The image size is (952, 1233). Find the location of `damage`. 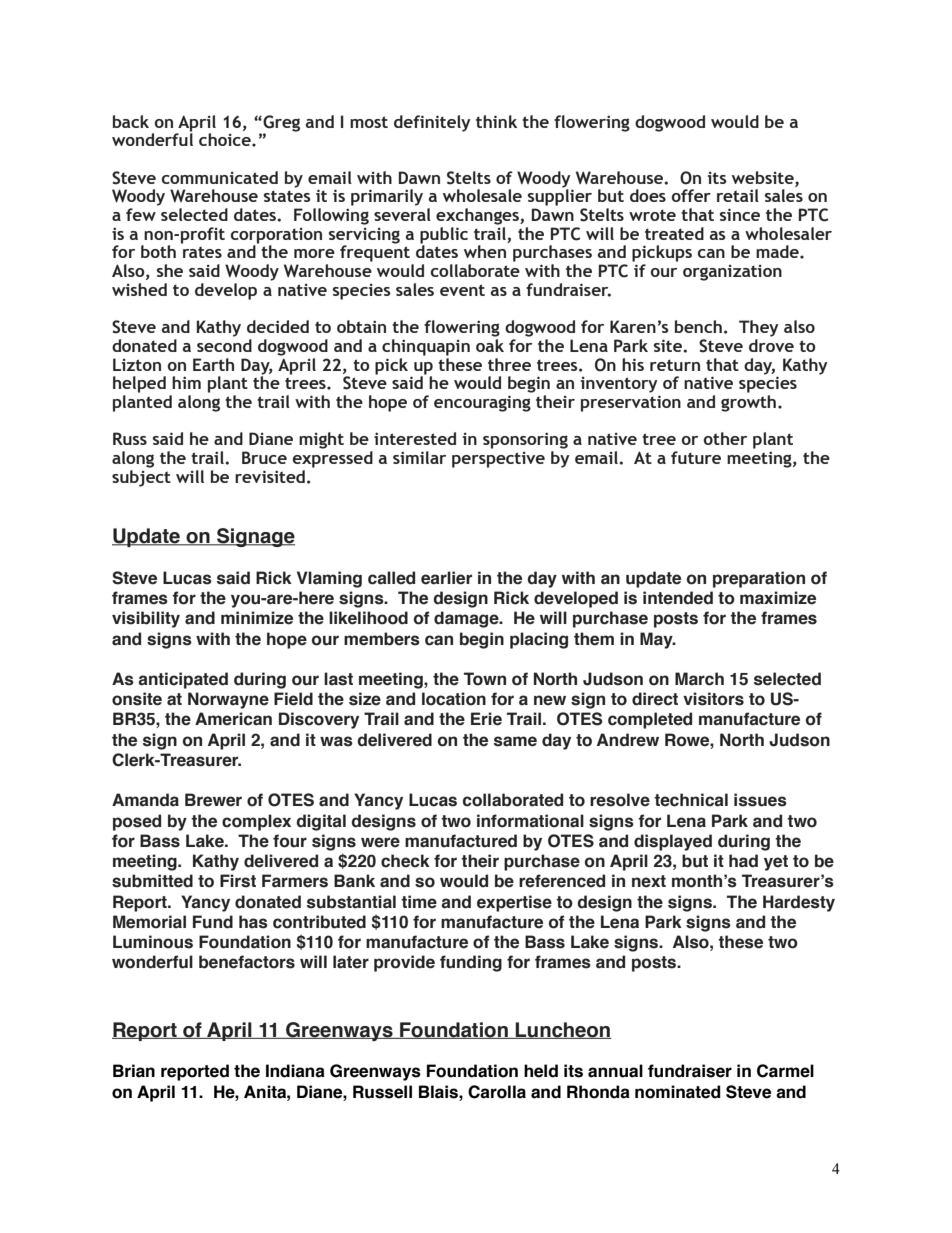

damage is located at coordinates (467, 619).
